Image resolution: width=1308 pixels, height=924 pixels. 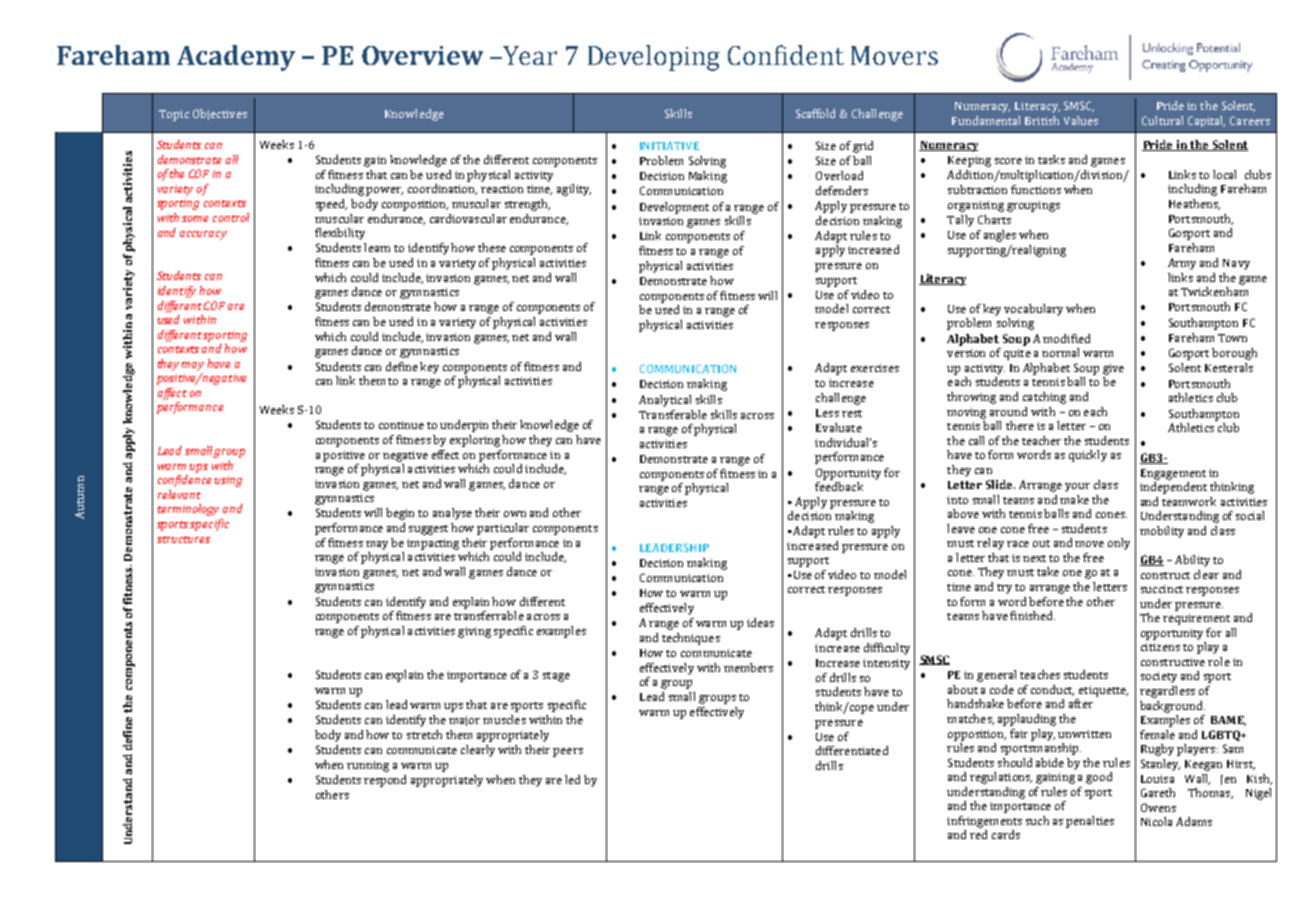 What do you see at coordinates (1158, 807) in the page?
I see `Owens` at bounding box center [1158, 807].
